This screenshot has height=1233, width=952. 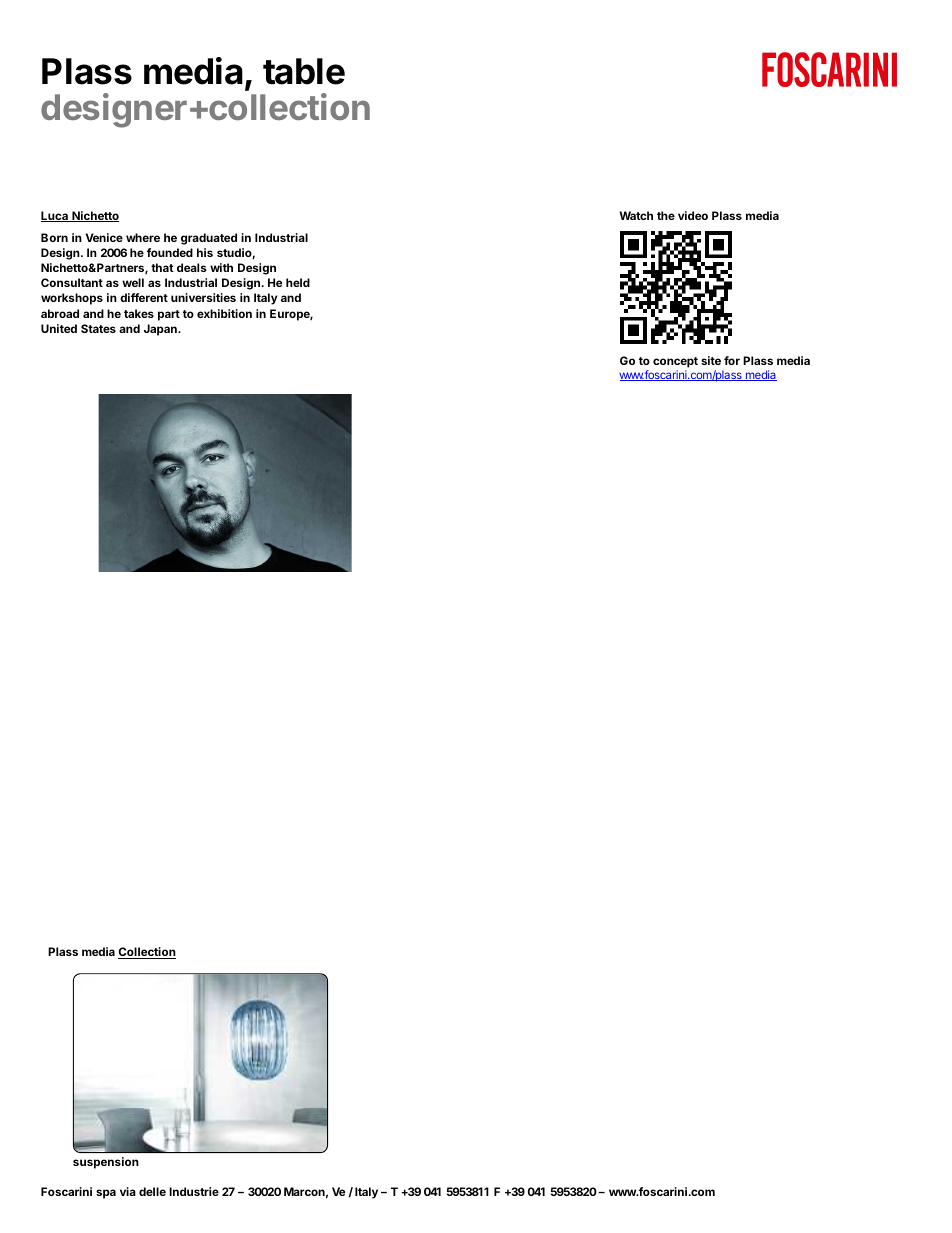 I want to click on Luca, so click(x=55, y=216).
